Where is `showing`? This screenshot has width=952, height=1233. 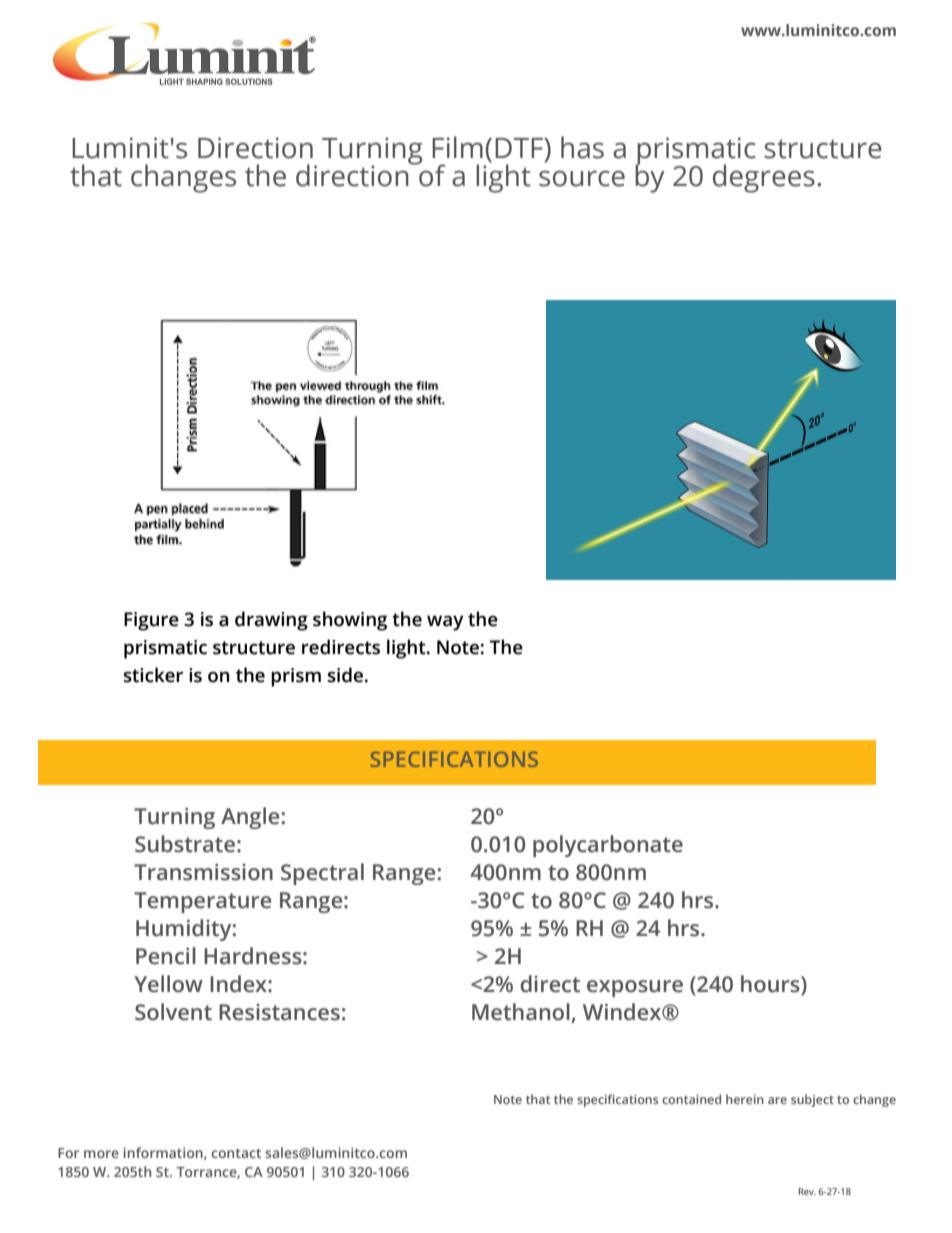
showing is located at coordinates (350, 621).
